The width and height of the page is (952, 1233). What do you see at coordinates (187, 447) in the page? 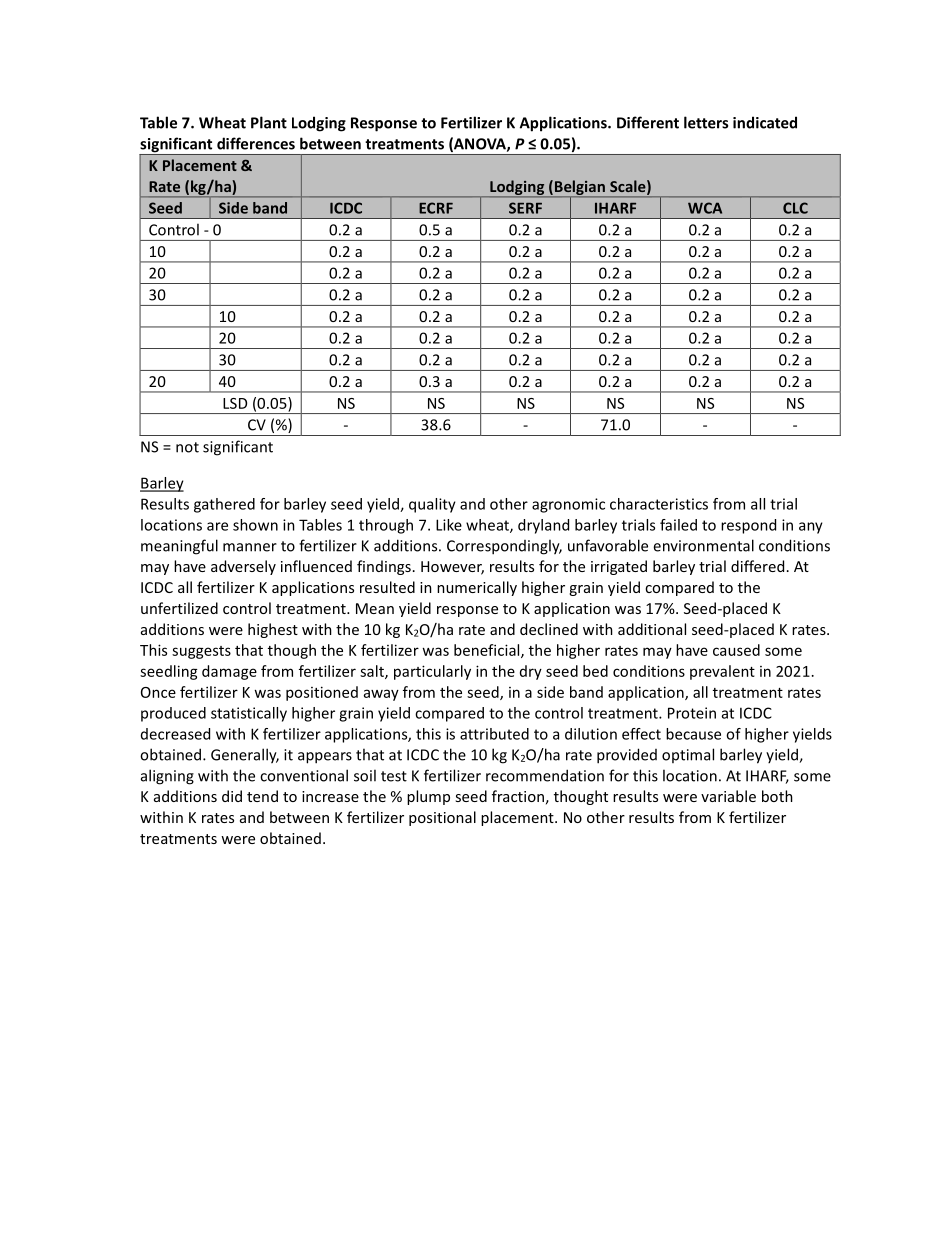
I see `not` at bounding box center [187, 447].
